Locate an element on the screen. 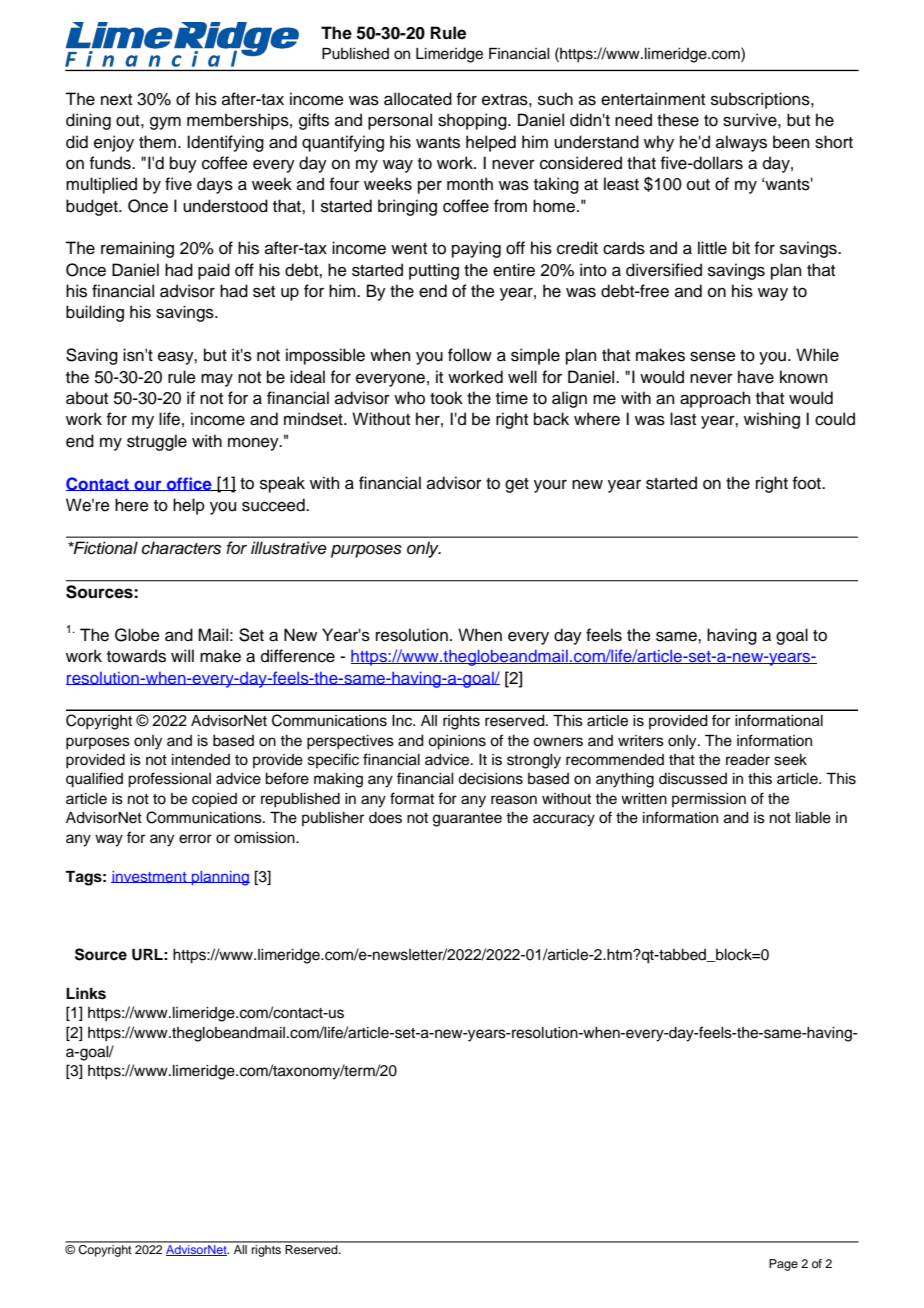 The width and height of the screenshot is (924, 1308). investment is located at coordinates (150, 877).
